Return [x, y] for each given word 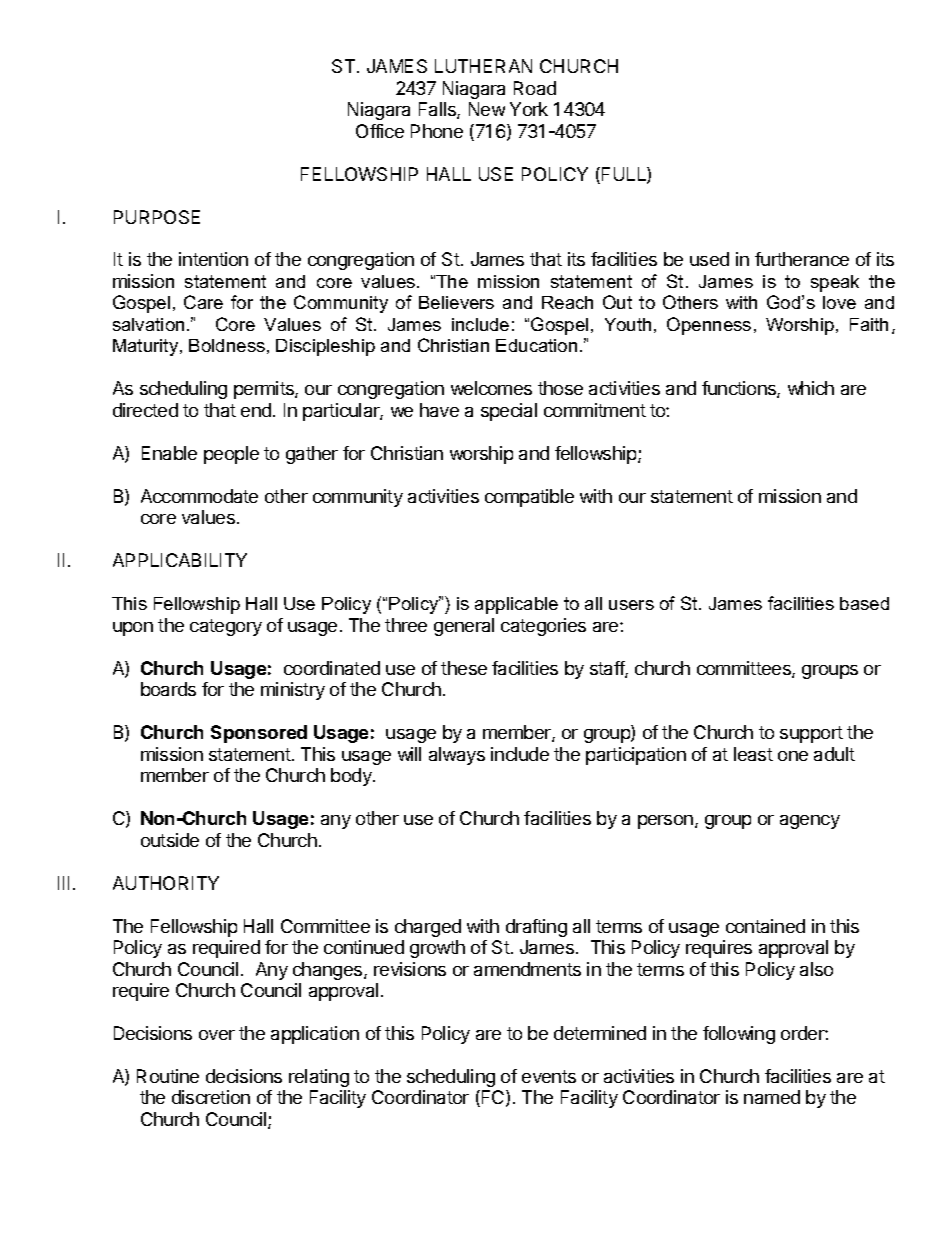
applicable [516, 605]
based [864, 603]
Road [535, 88]
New [487, 109]
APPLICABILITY [180, 560]
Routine [168, 1076]
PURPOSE [157, 217]
